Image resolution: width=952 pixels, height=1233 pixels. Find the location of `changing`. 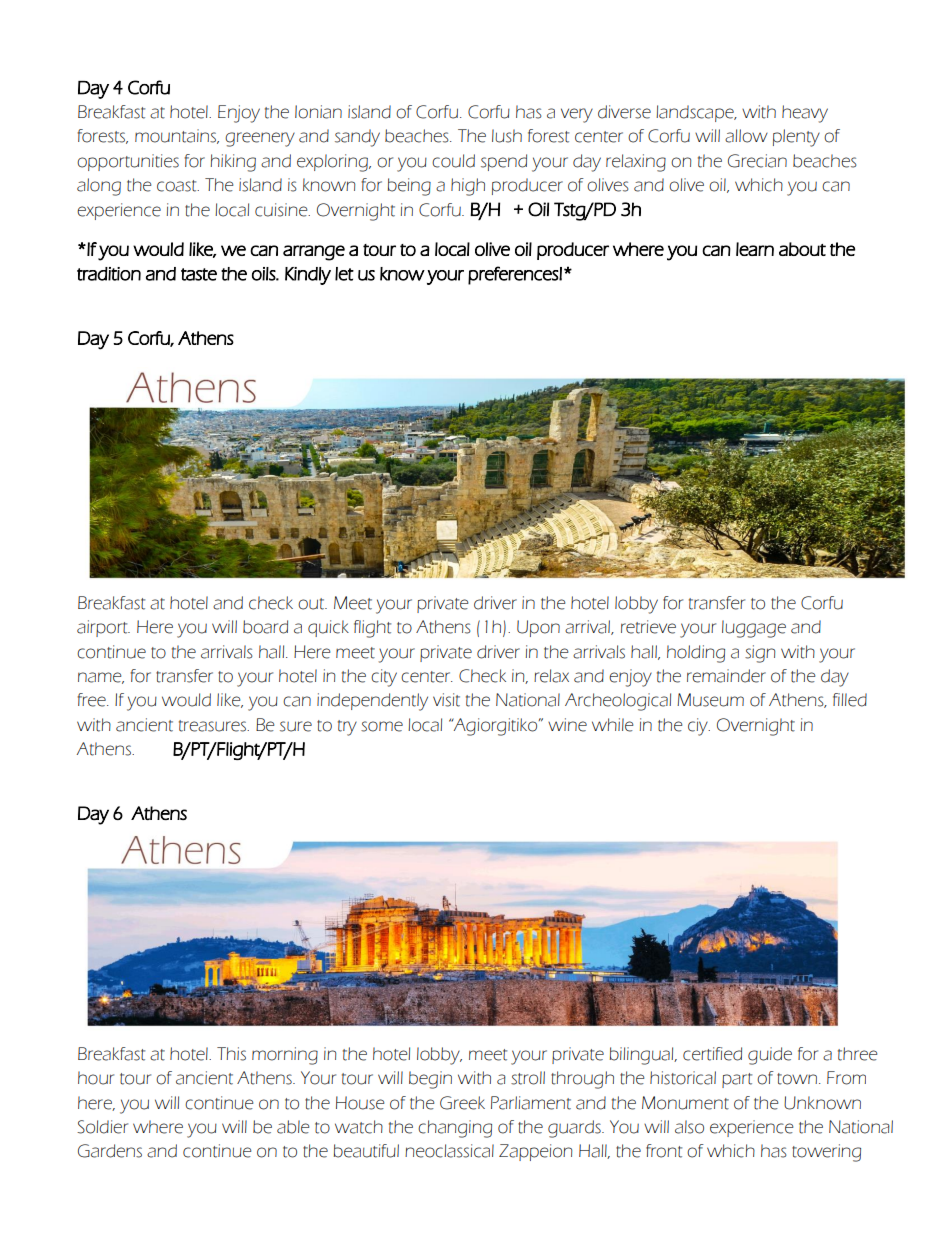

changing is located at coordinates (455, 1129).
